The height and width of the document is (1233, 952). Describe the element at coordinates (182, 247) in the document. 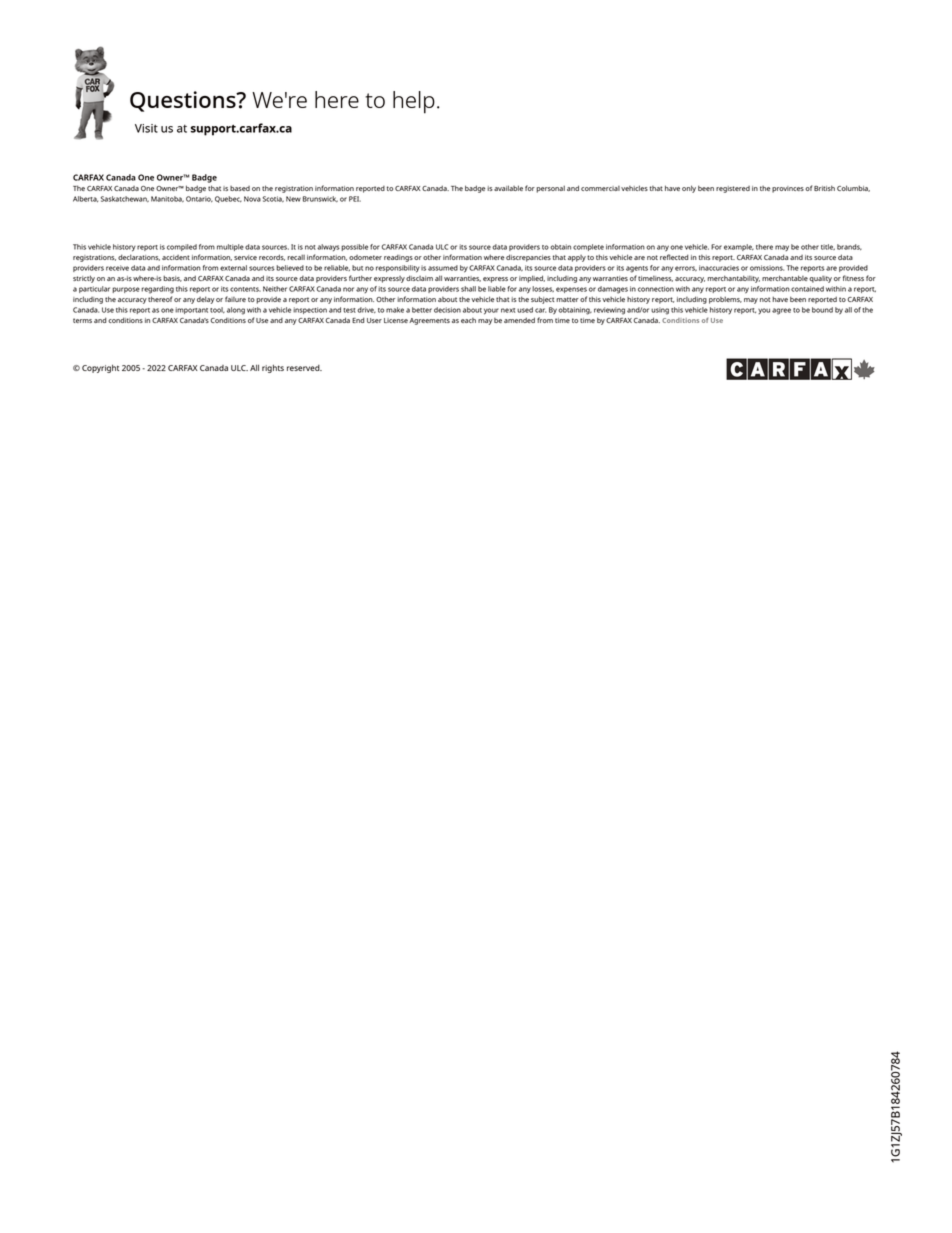

I see `compiled` at that location.
